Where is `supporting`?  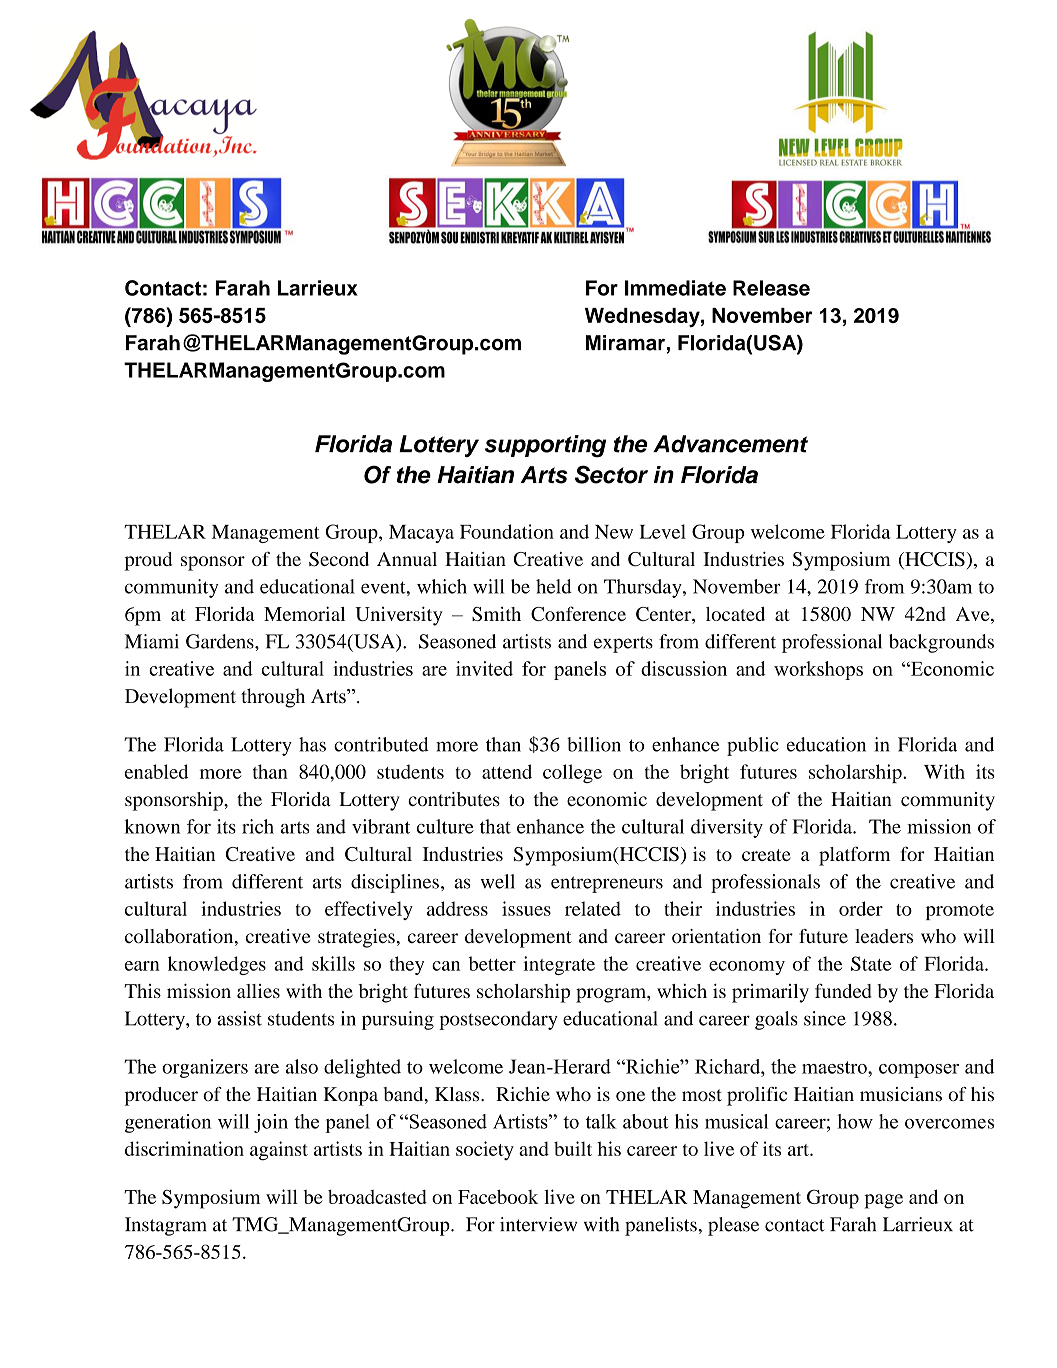 supporting is located at coordinates (545, 446).
